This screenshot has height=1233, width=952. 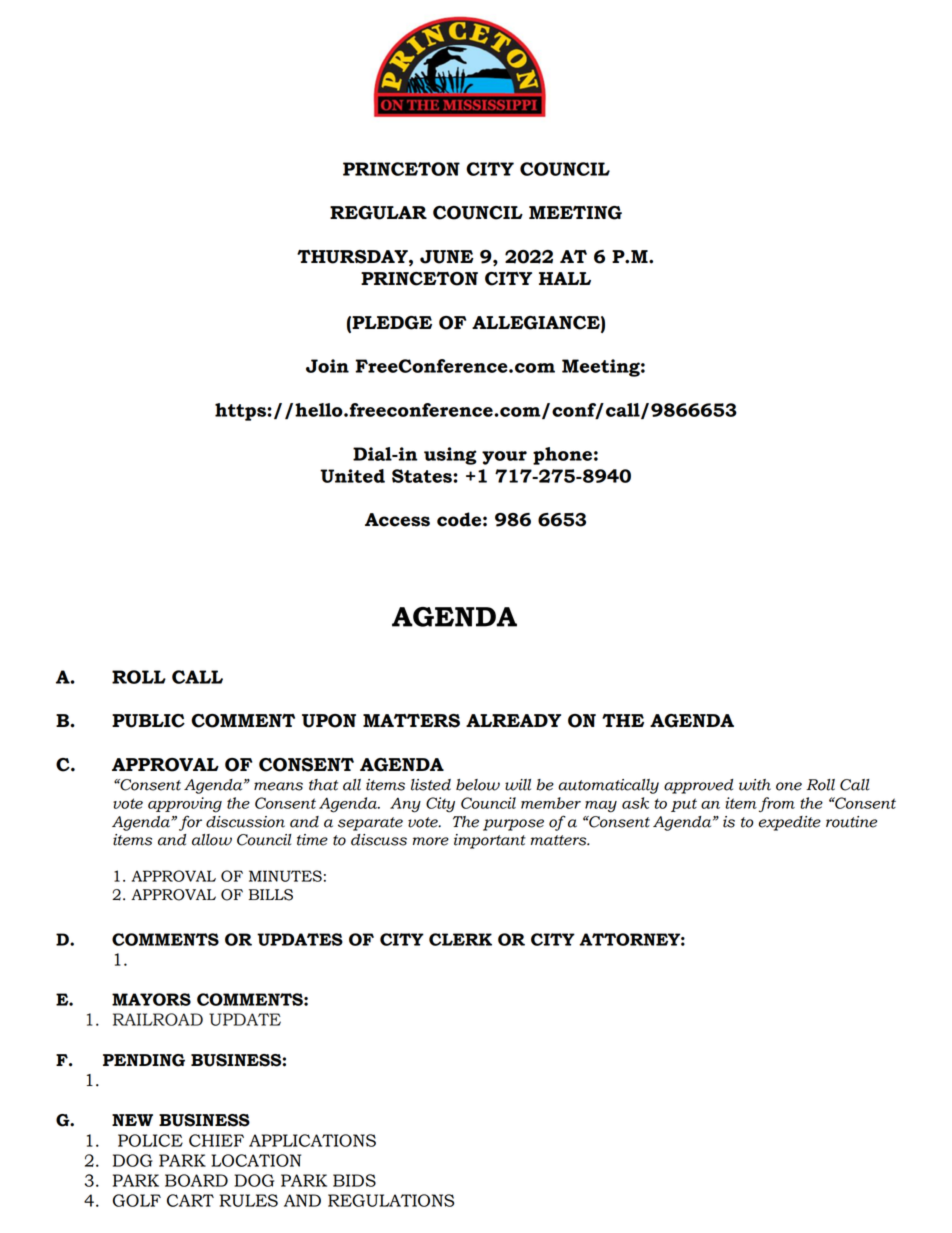 I want to click on BOARD, so click(x=196, y=1180).
